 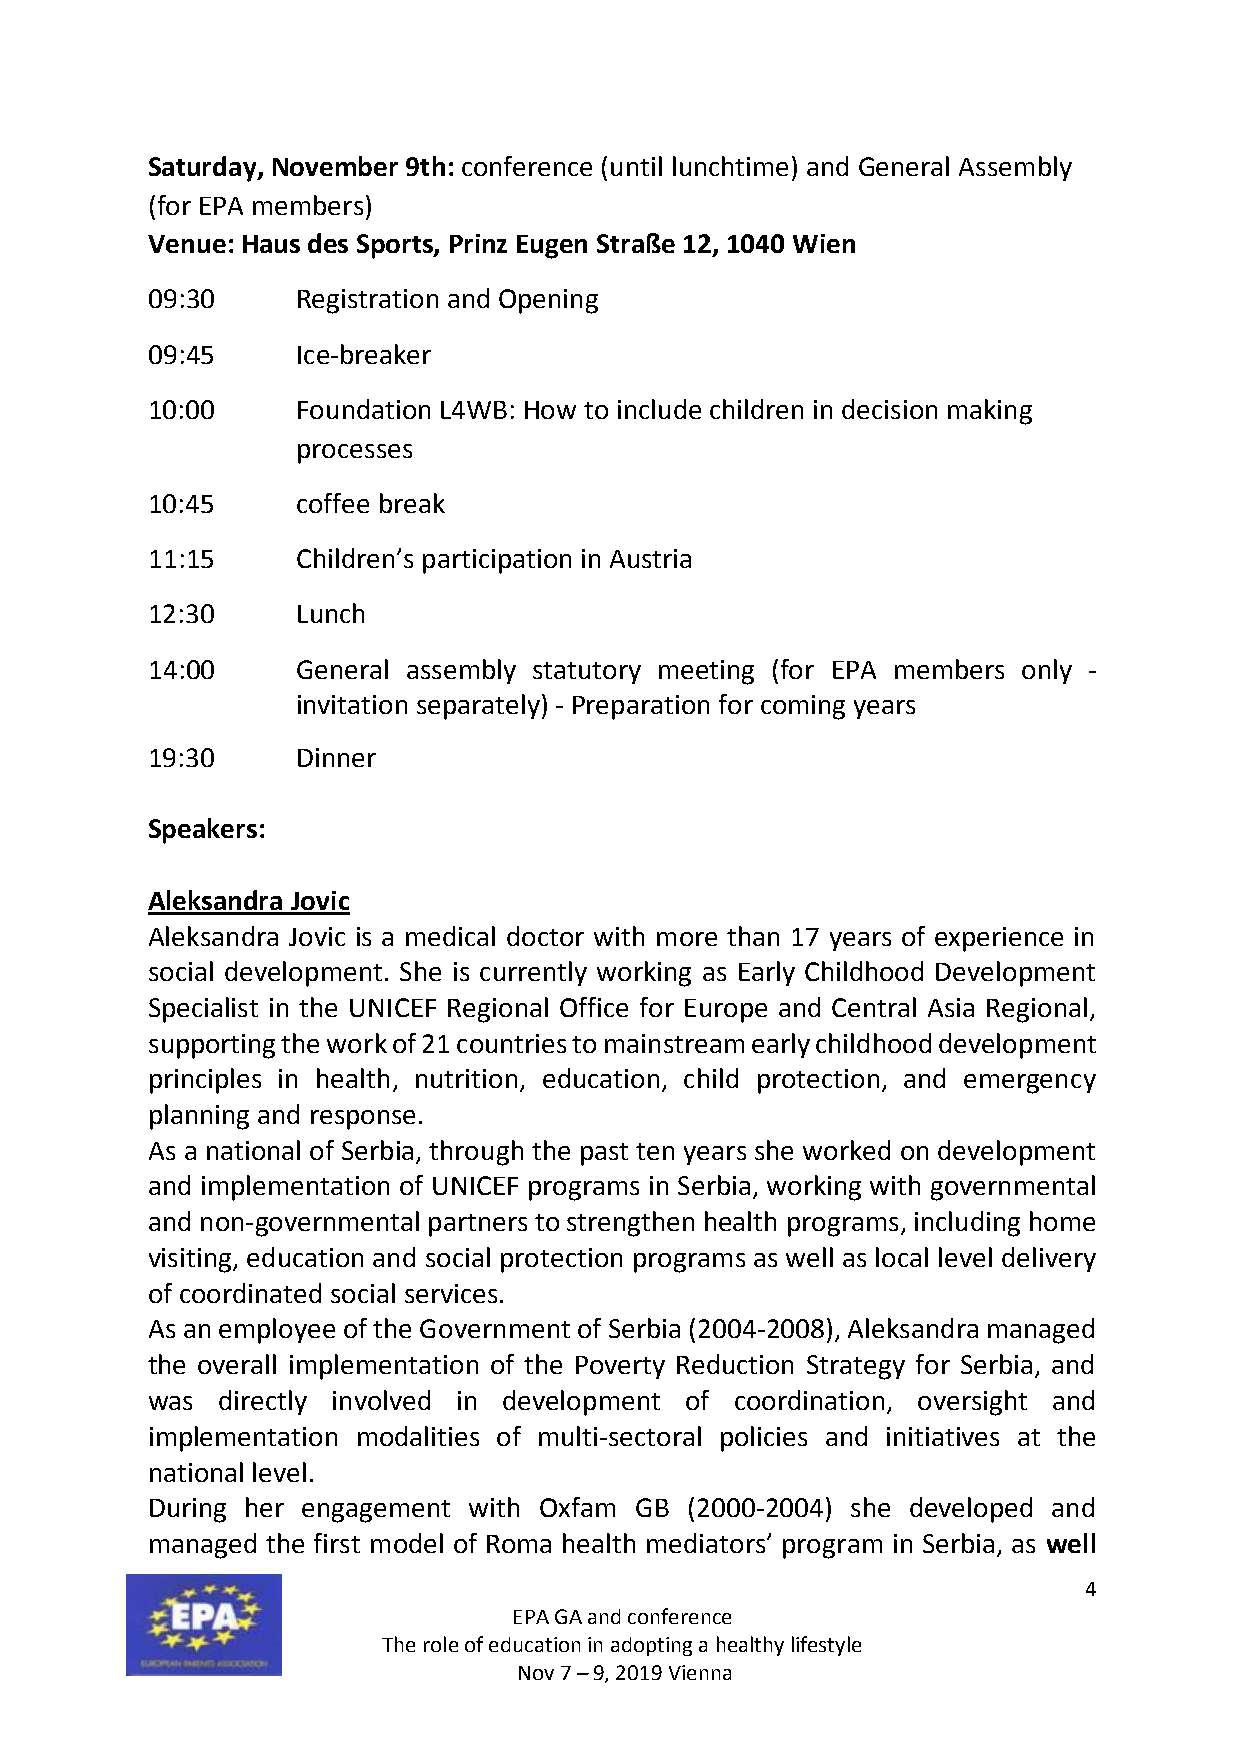 What do you see at coordinates (337, 1543) in the document?
I see `first` at bounding box center [337, 1543].
